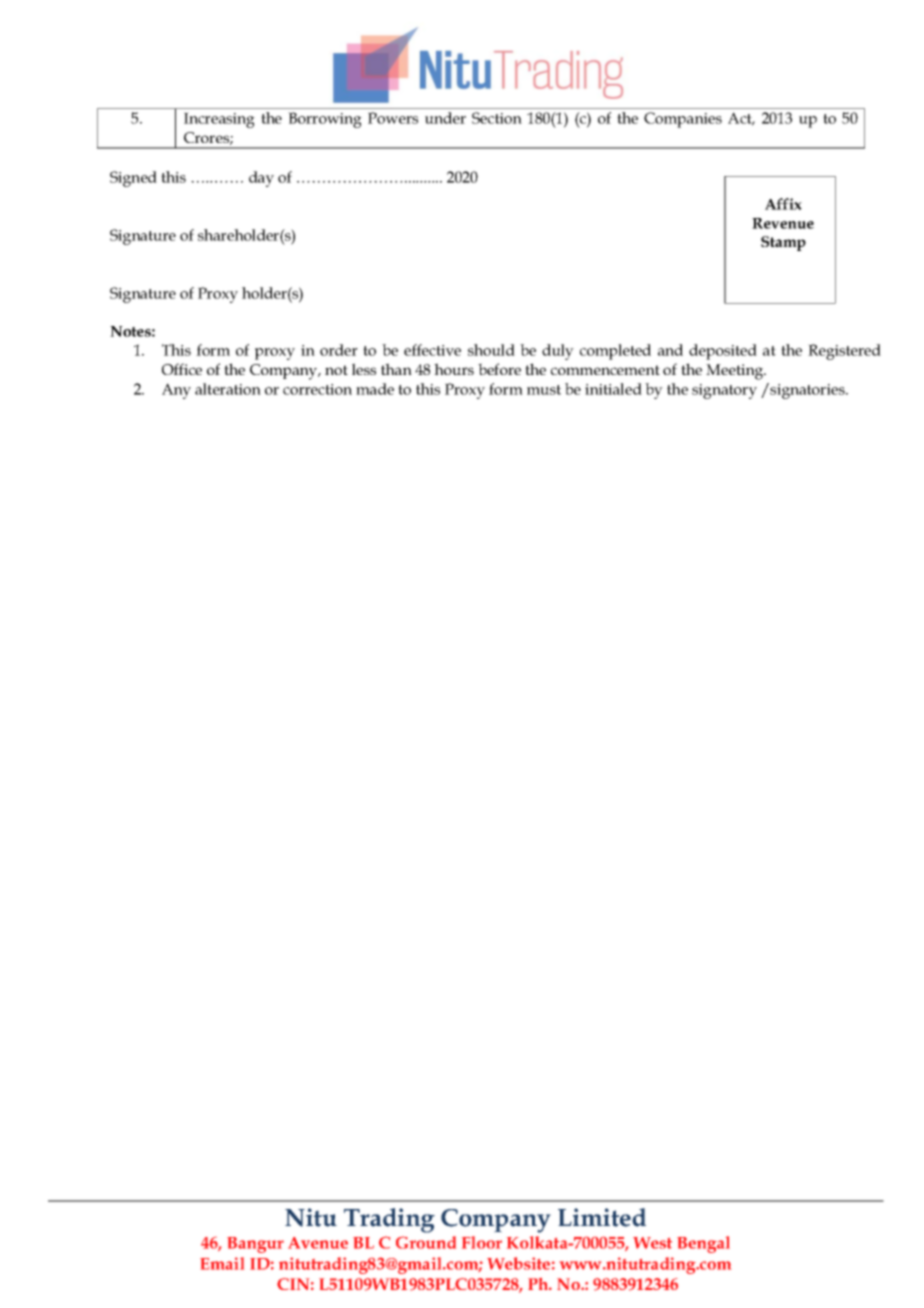 The image size is (924, 1308). I want to click on Section, so click(497, 118).
